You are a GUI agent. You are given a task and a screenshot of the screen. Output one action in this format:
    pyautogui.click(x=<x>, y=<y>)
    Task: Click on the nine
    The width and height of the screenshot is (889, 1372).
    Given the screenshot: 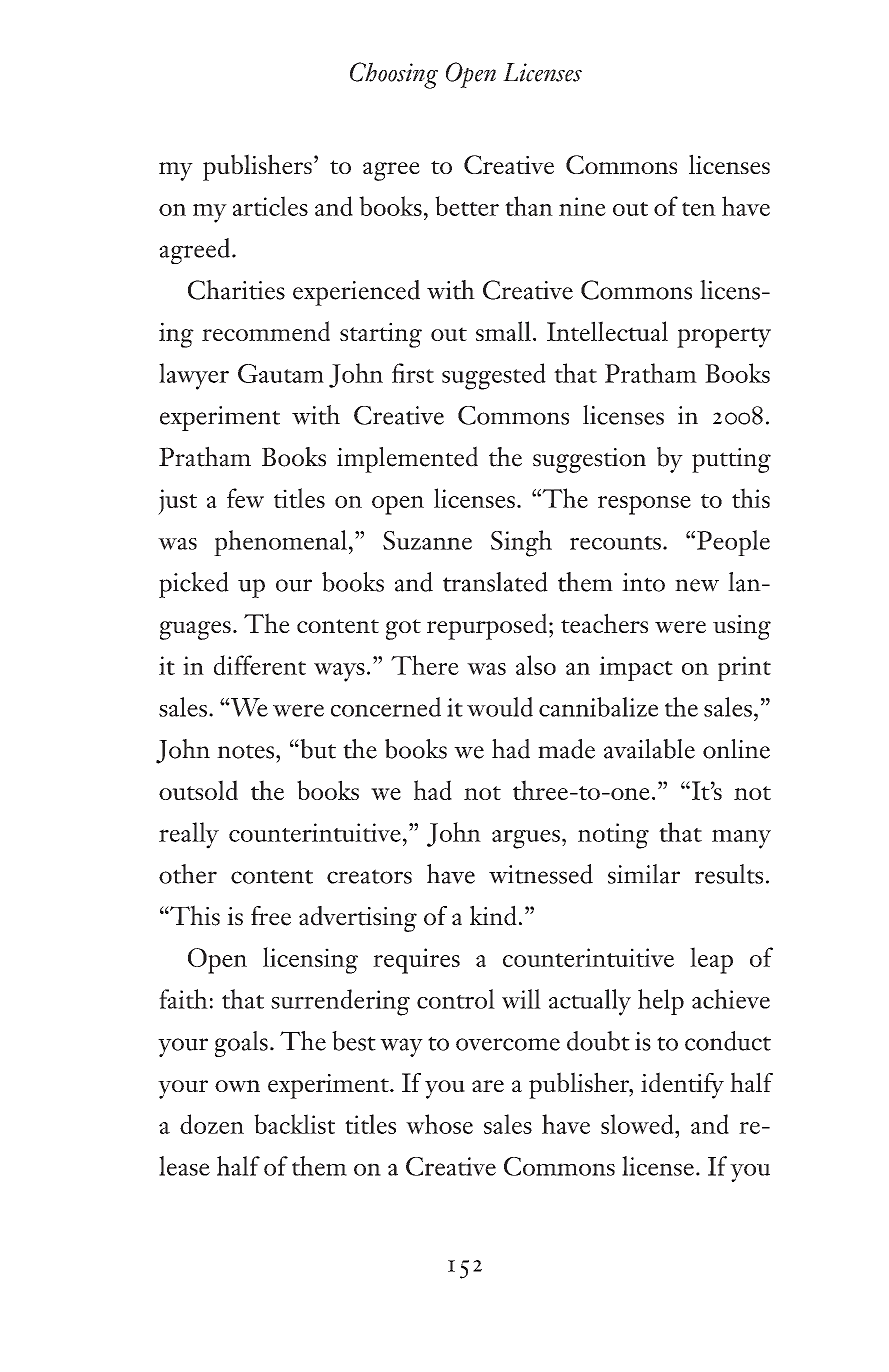 What is the action you would take?
    pyautogui.click(x=582, y=206)
